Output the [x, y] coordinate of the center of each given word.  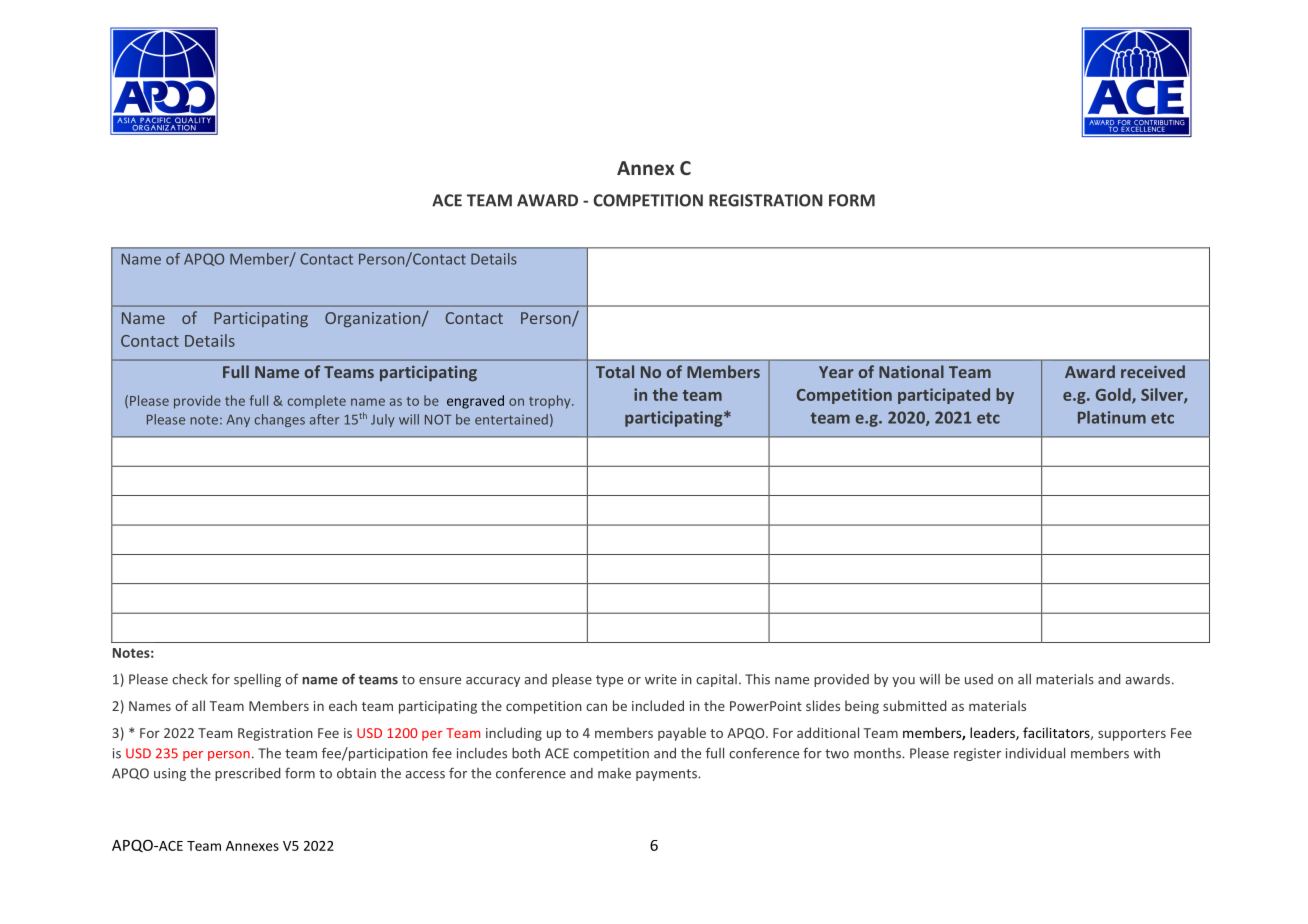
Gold [1114, 395]
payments [667, 775]
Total [615, 371]
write [661, 679]
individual [1035, 753]
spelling [257, 680]
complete [317, 401]
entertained [511, 419]
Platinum [1112, 417]
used [979, 679]
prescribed [247, 774]
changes [280, 420]
